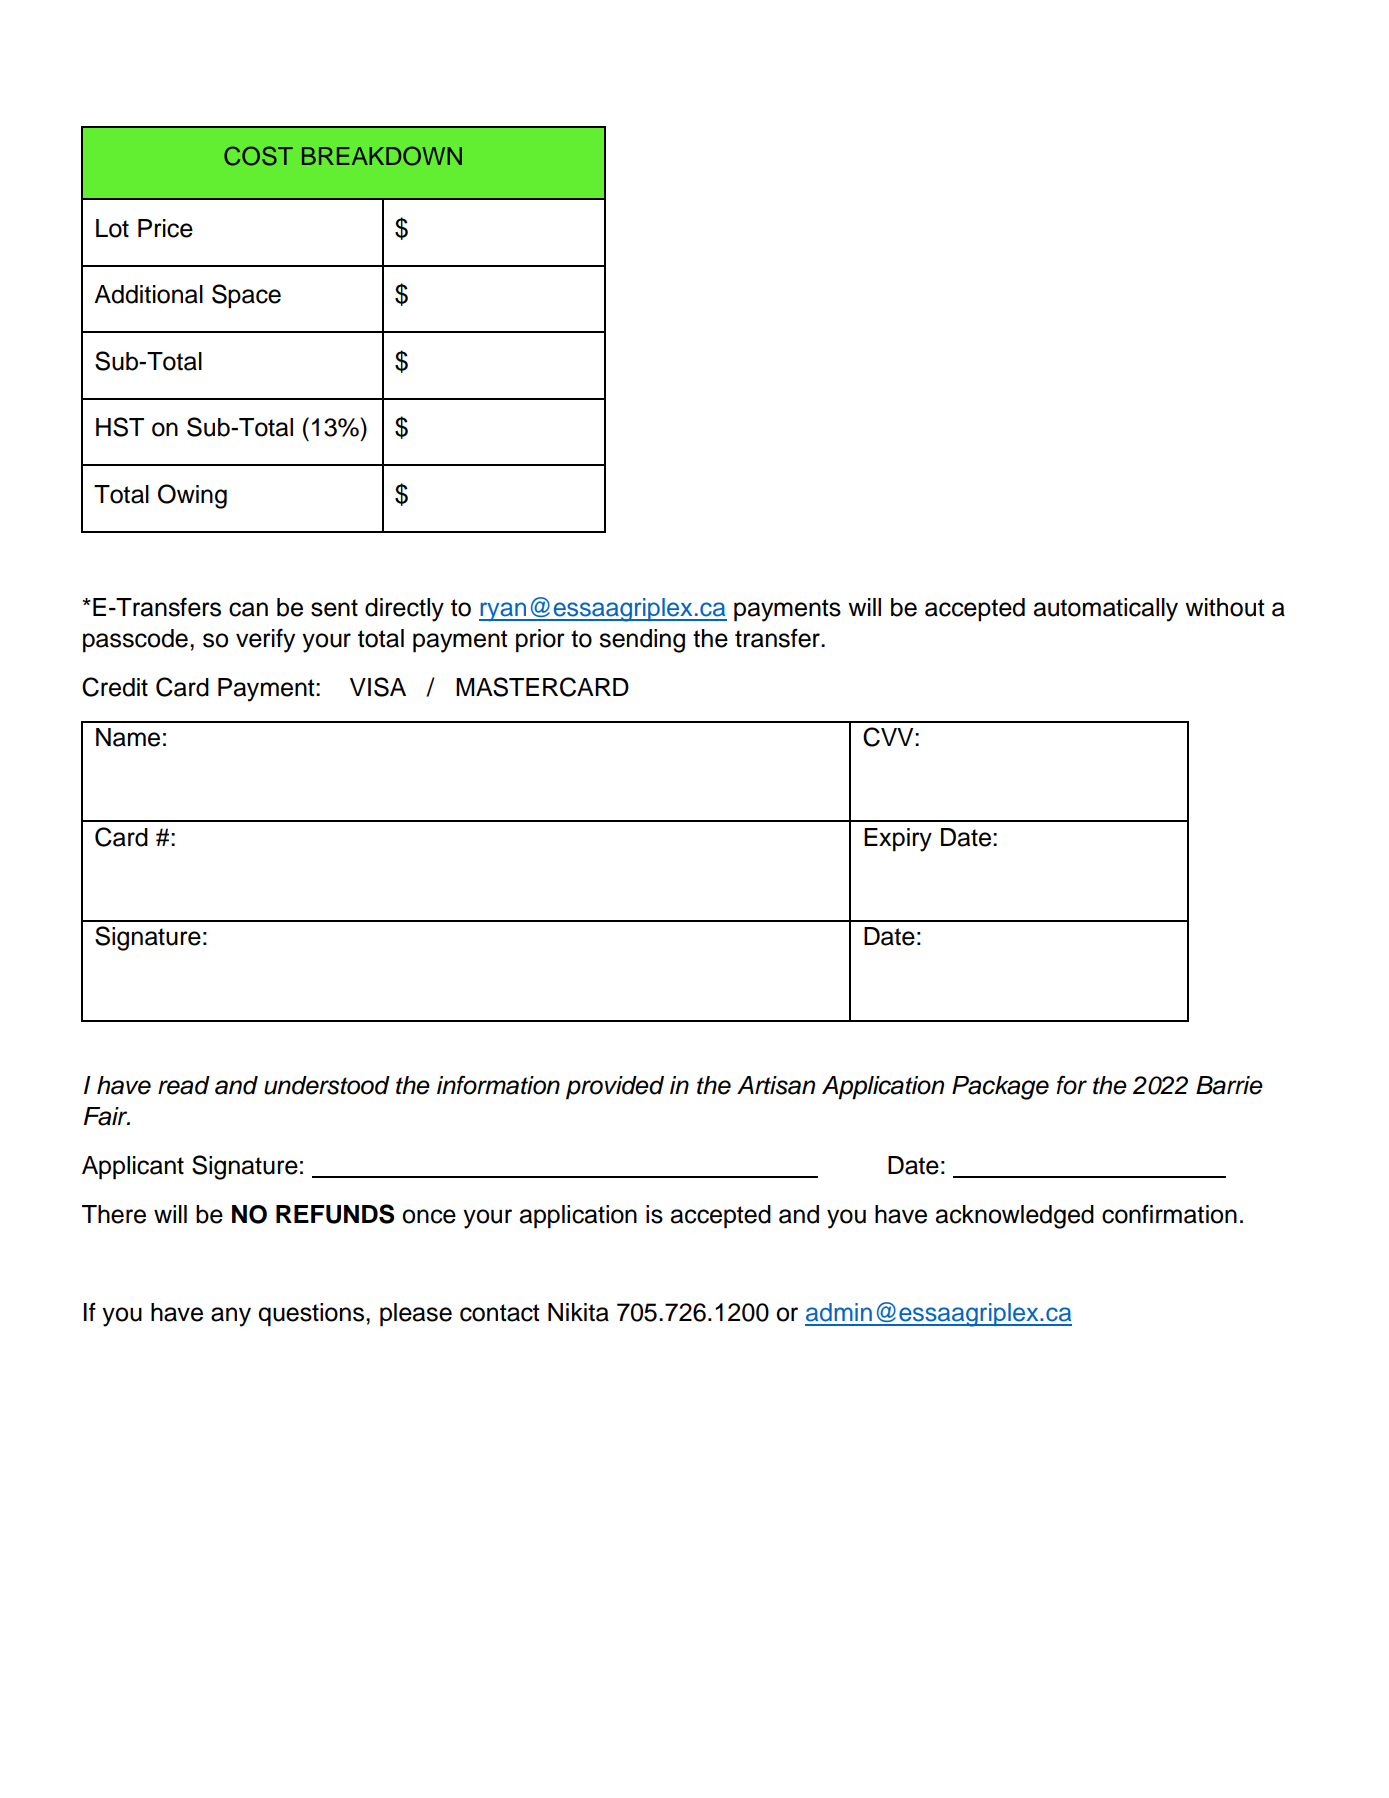 The image size is (1389, 1798). I want to click on provided, so click(615, 1088).
